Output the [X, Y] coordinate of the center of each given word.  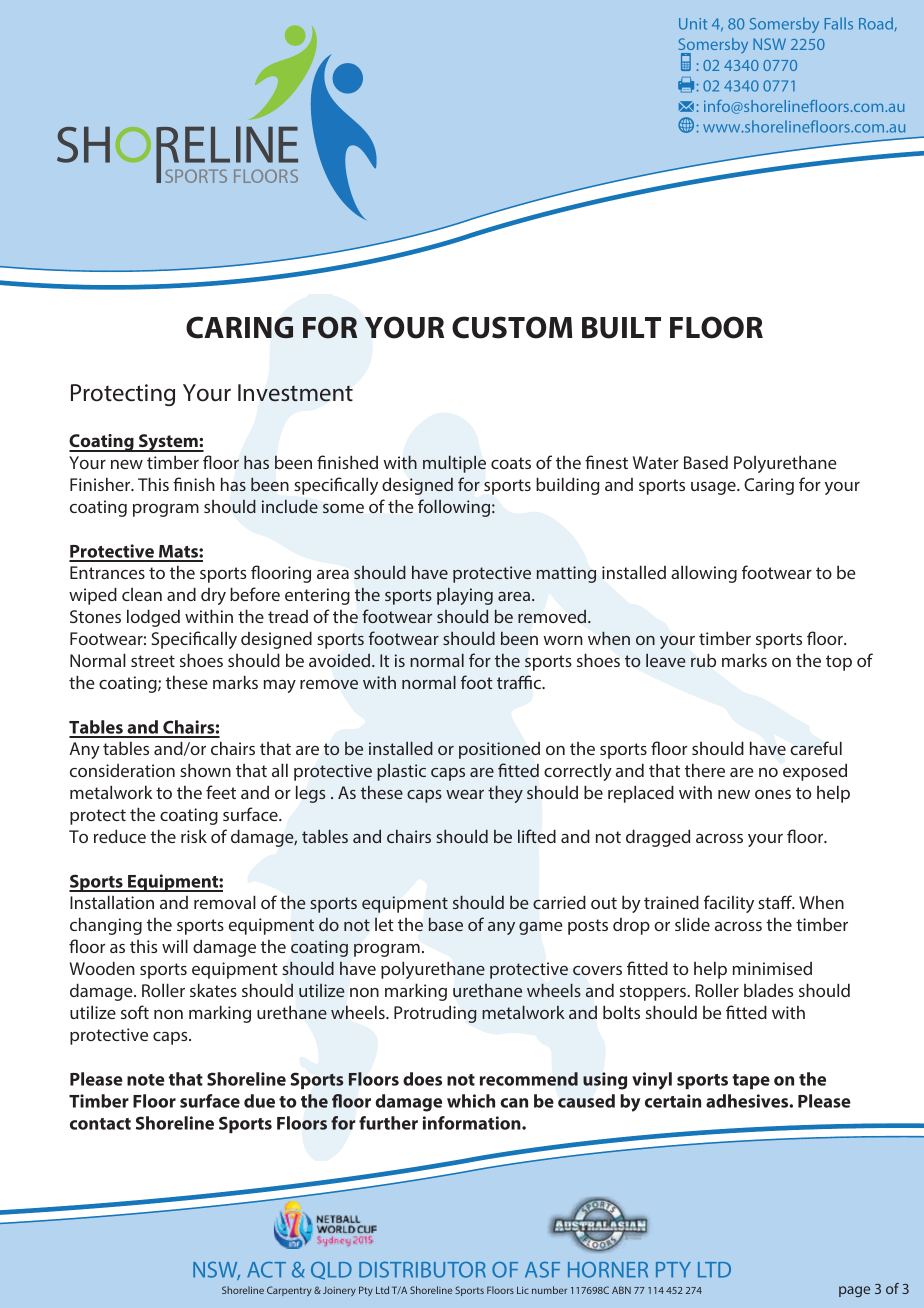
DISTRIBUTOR [422, 1270]
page [854, 1291]
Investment [295, 392]
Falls [839, 23]
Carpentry [289, 1291]
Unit [693, 24]
